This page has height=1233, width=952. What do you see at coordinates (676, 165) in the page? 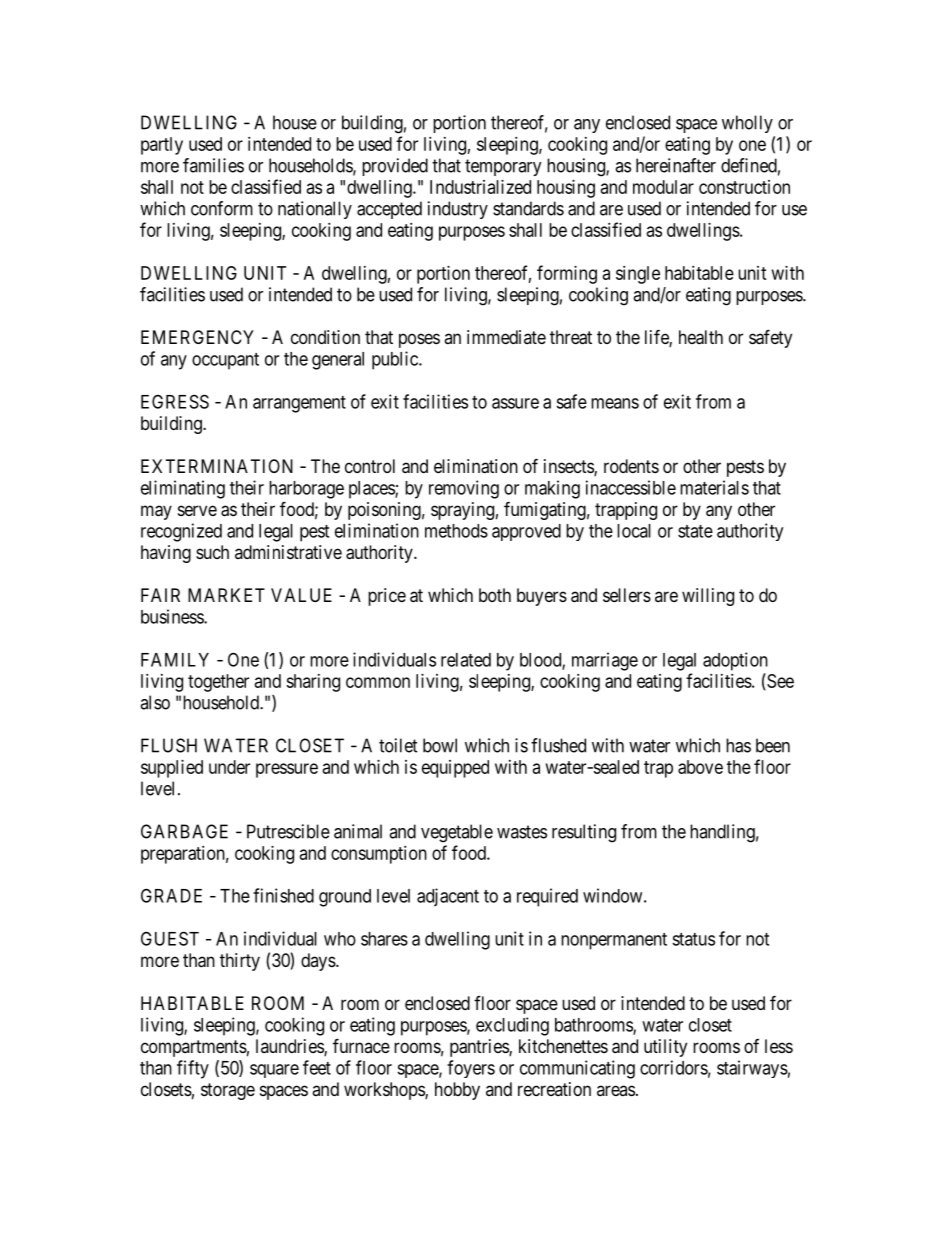
I see `hereinafter` at bounding box center [676, 165].
